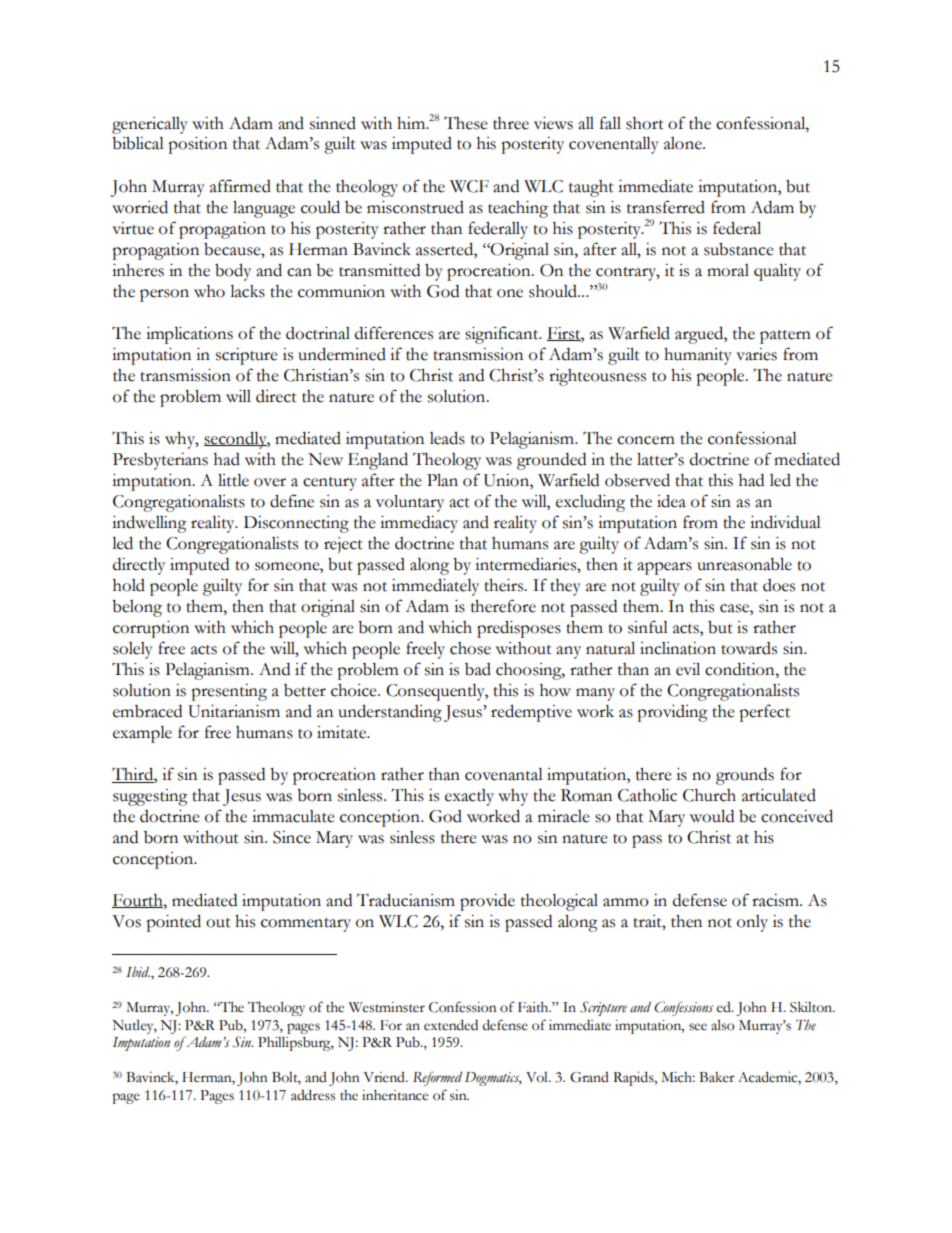  Describe the element at coordinates (447, 438) in the document. I see `leads` at that location.
